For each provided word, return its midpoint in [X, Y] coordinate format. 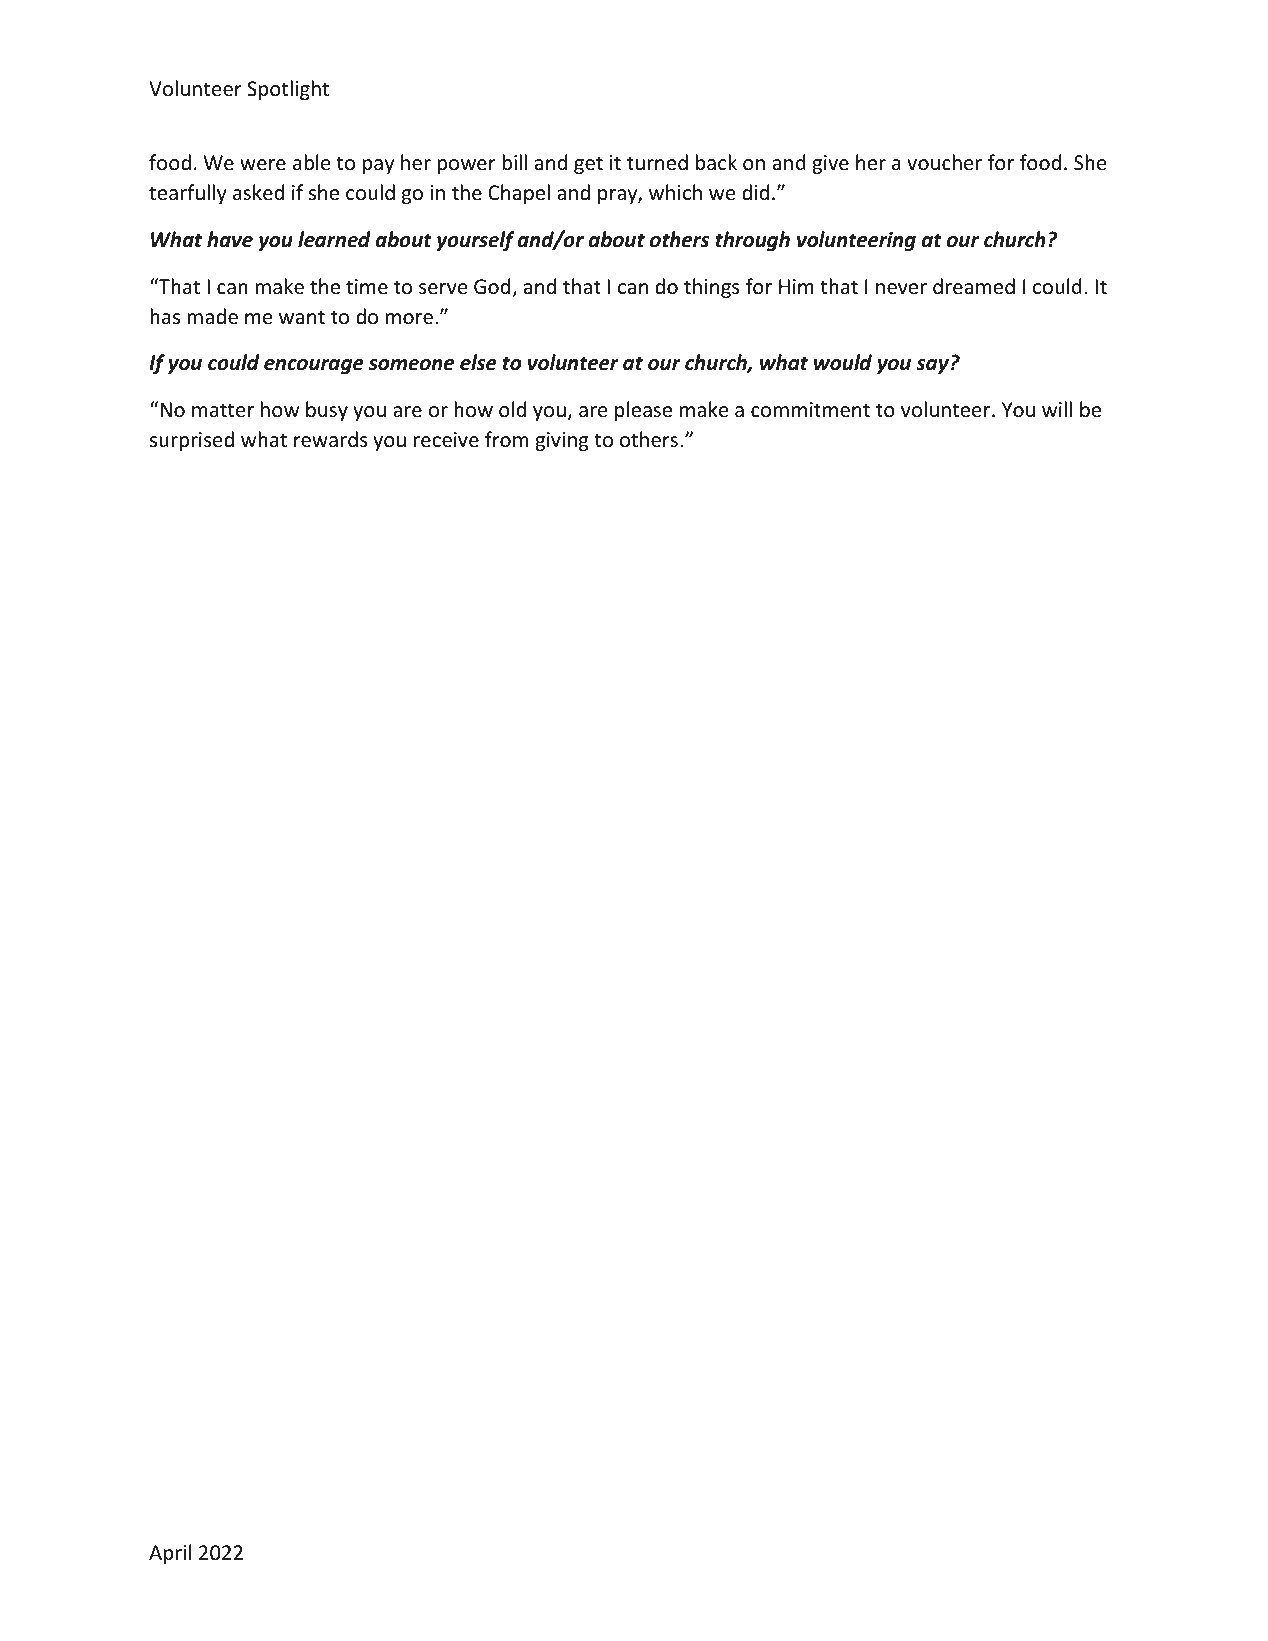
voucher [944, 162]
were [263, 165]
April [170, 1554]
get [588, 165]
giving [562, 441]
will [1057, 409]
